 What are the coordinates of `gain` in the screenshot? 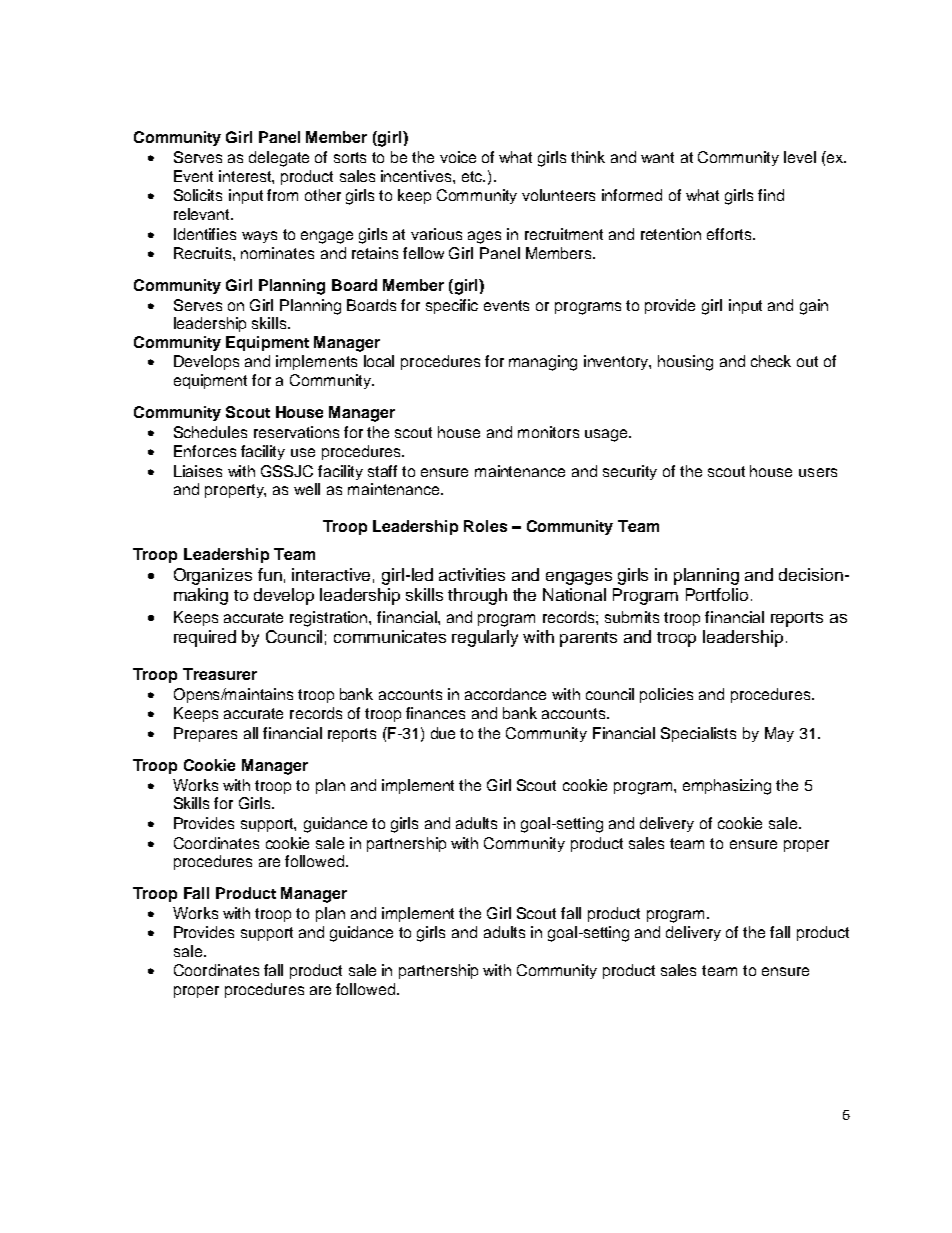 It's located at (814, 307).
